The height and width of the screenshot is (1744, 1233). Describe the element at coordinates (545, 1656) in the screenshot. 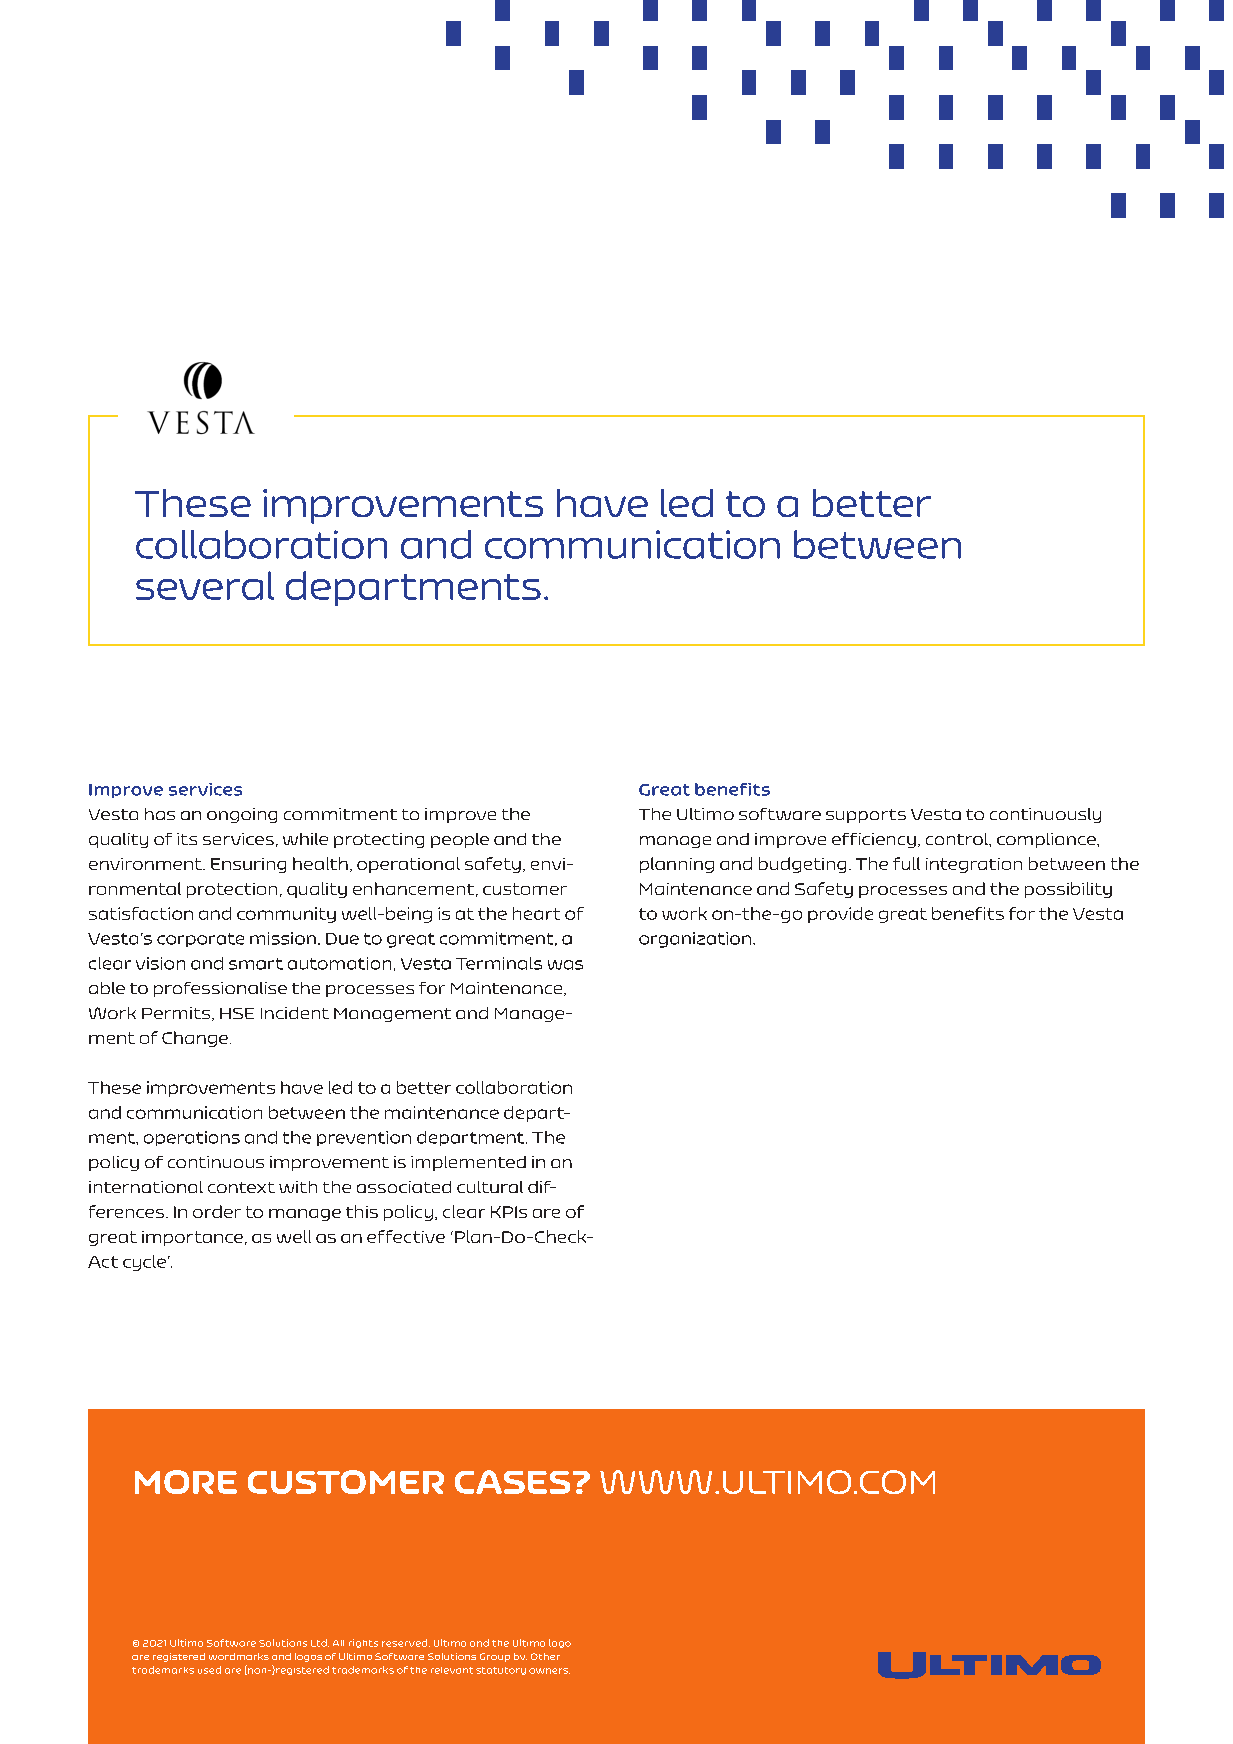

I see `Other` at that location.
